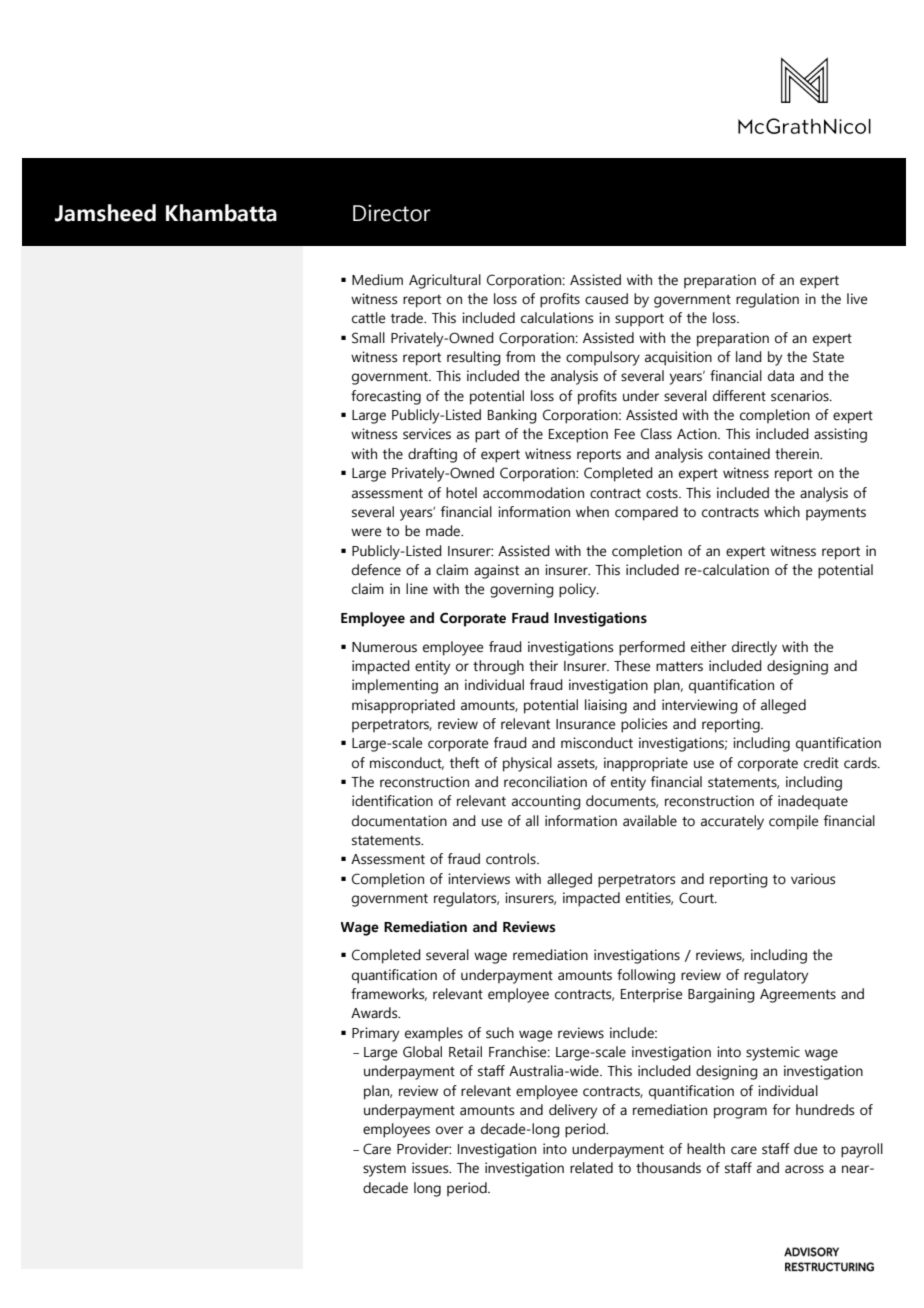 The image size is (924, 1308). Describe the element at coordinates (431, 1168) in the screenshot. I see `issues` at that location.
